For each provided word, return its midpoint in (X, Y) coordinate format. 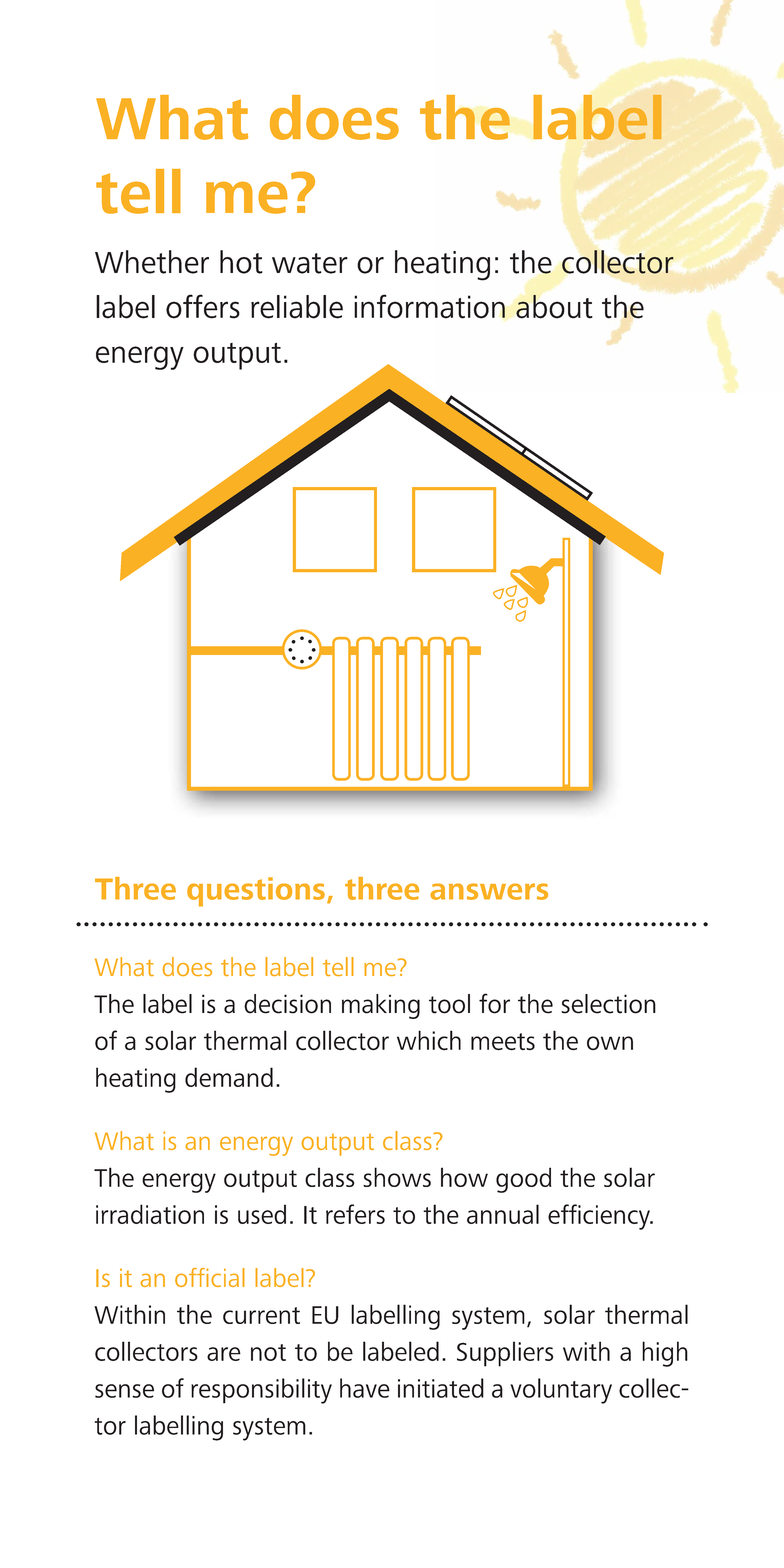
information (429, 306)
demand (229, 1077)
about (554, 307)
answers (489, 891)
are (224, 1354)
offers (203, 306)
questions (256, 892)
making (381, 1006)
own (610, 1043)
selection (608, 1004)
